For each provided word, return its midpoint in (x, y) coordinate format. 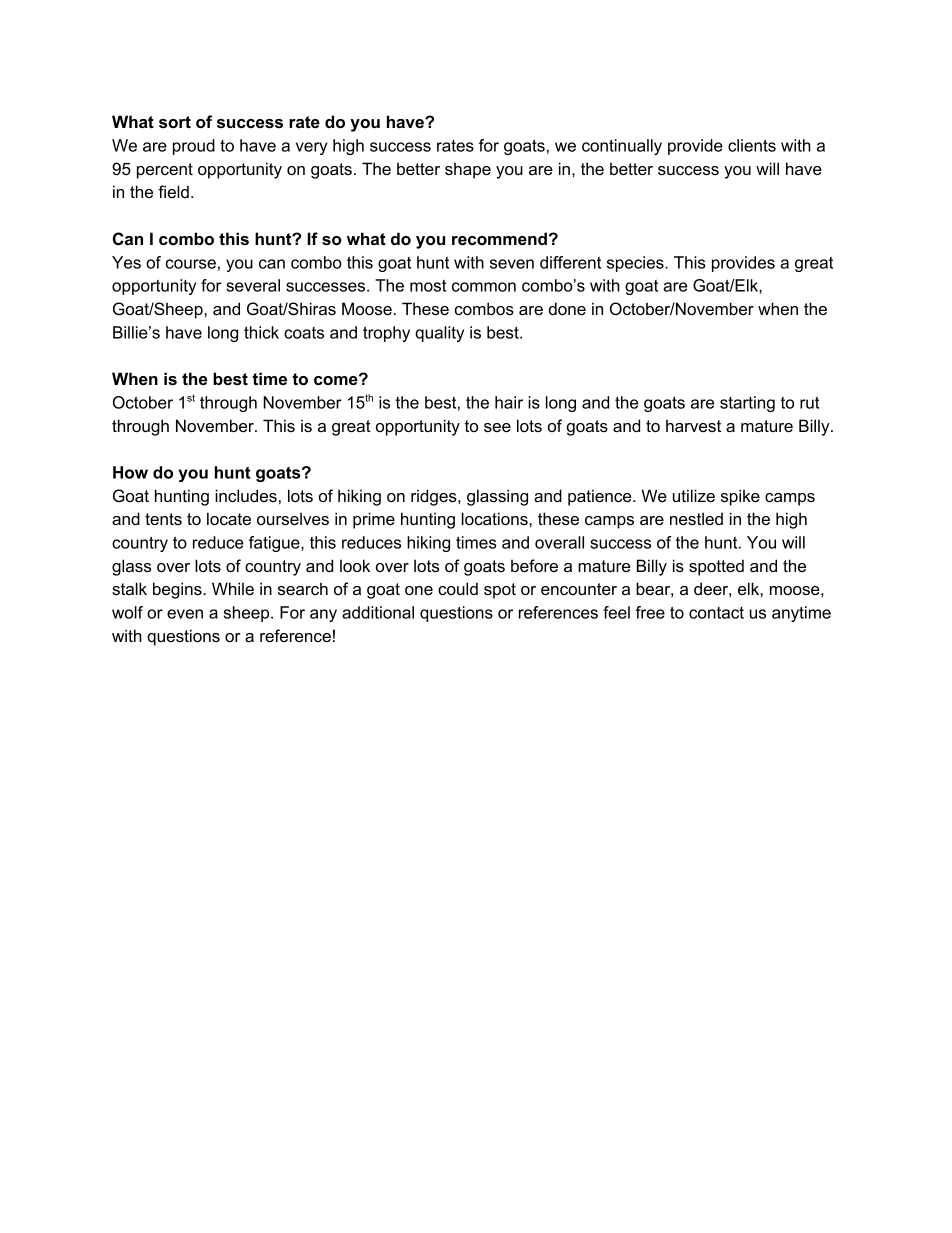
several (253, 285)
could (458, 588)
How (130, 472)
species (636, 264)
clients (752, 145)
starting (747, 404)
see (497, 427)
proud (194, 147)
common (484, 287)
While (233, 588)
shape (468, 170)
